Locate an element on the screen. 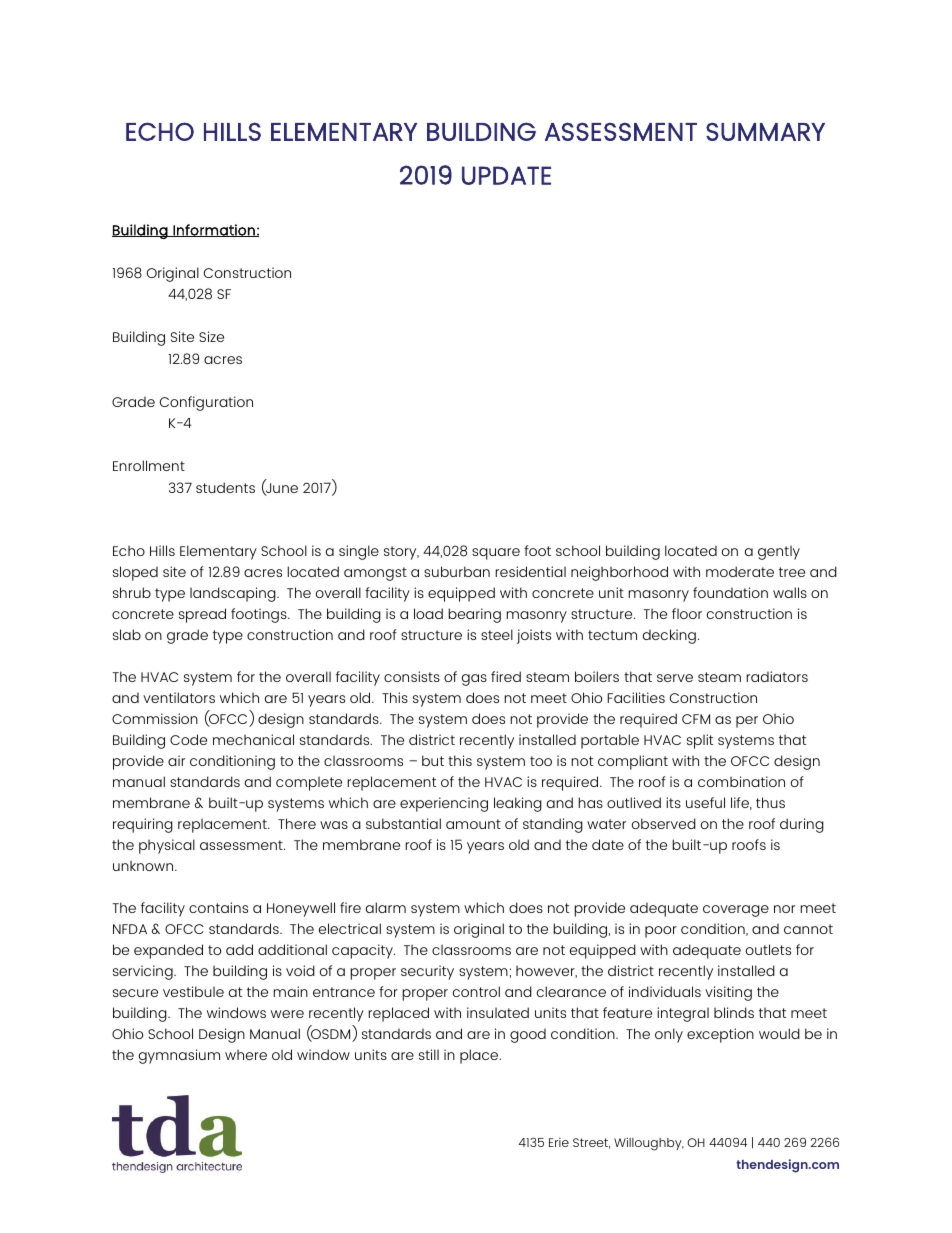 The width and height of the screenshot is (952, 1233). students is located at coordinates (225, 487).
